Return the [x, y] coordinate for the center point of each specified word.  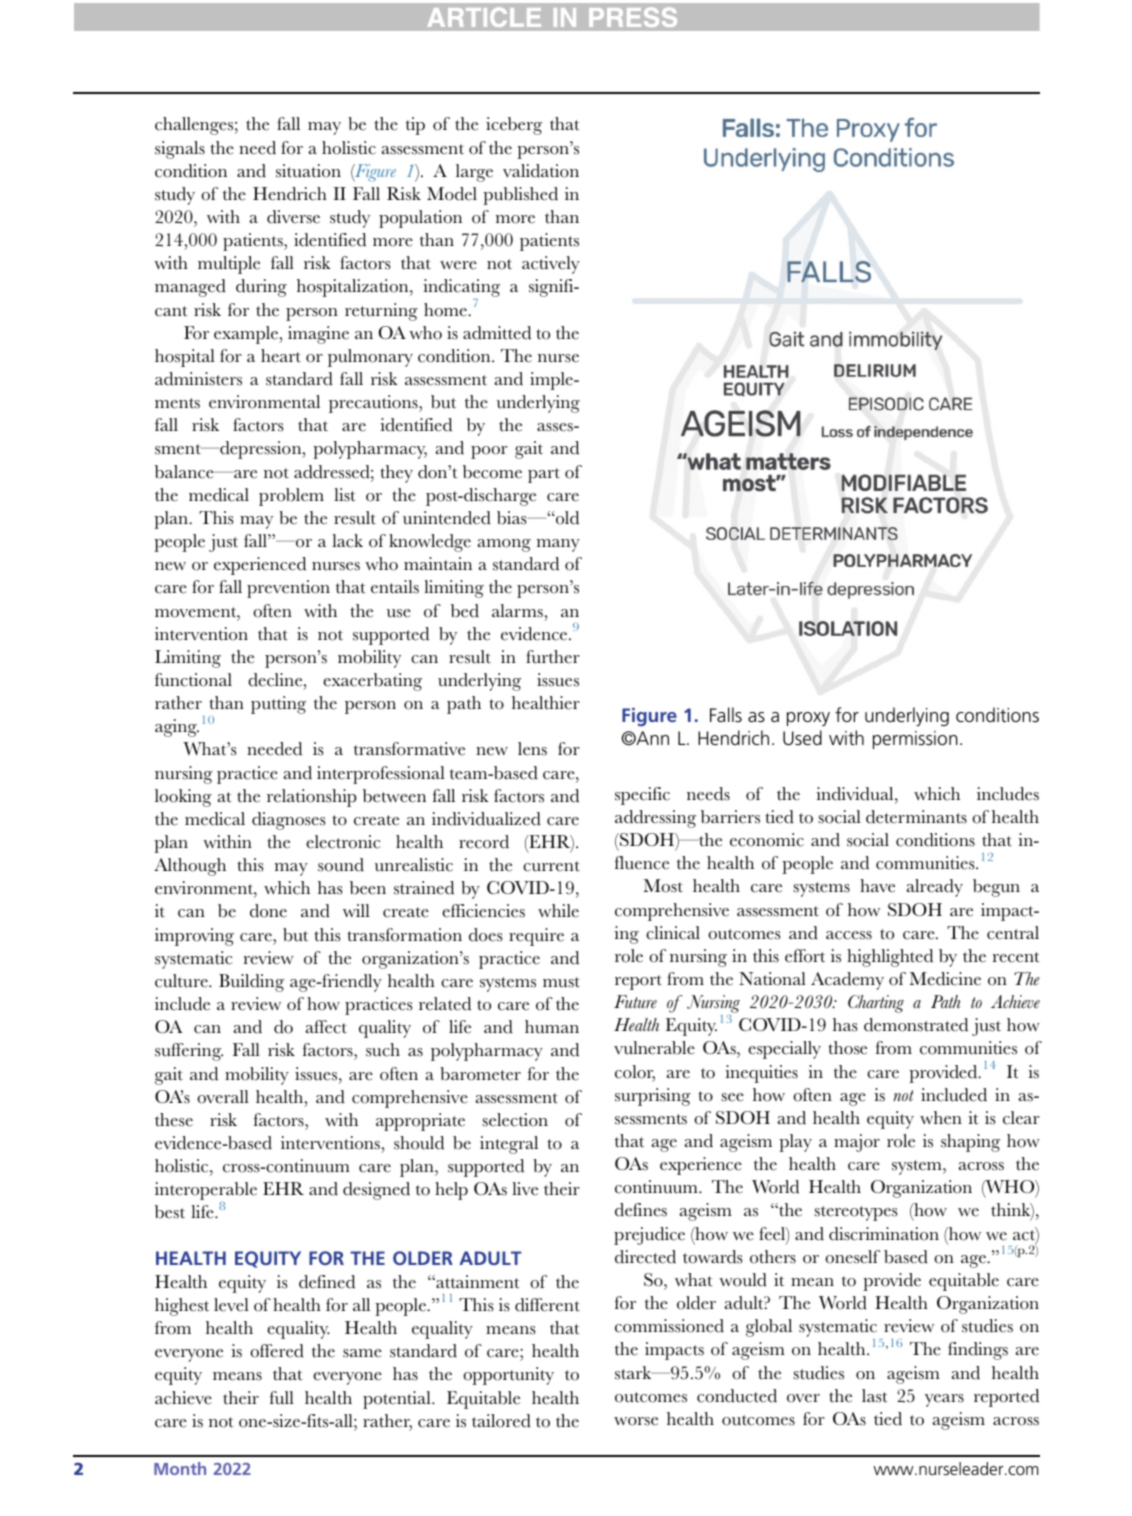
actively [551, 265]
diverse [293, 217]
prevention [288, 589]
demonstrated [916, 1025]
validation [541, 171]
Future [635, 1001]
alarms [517, 611]
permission [915, 740]
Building [251, 983]
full [281, 1398]
